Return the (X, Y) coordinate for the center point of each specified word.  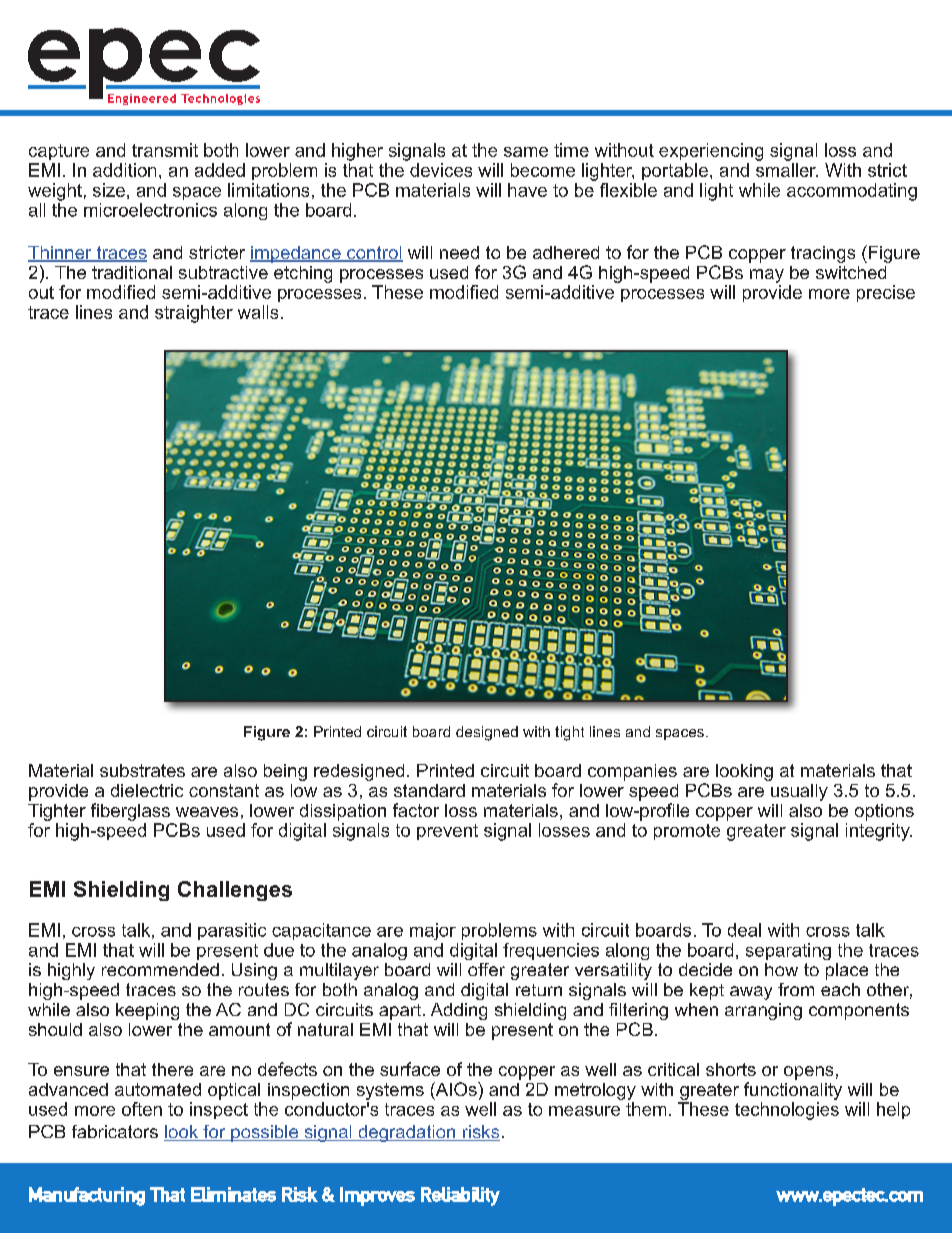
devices (441, 170)
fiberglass (130, 812)
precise (886, 293)
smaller (787, 170)
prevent (447, 832)
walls (258, 312)
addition (124, 170)
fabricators (115, 1131)
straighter (194, 314)
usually (799, 792)
